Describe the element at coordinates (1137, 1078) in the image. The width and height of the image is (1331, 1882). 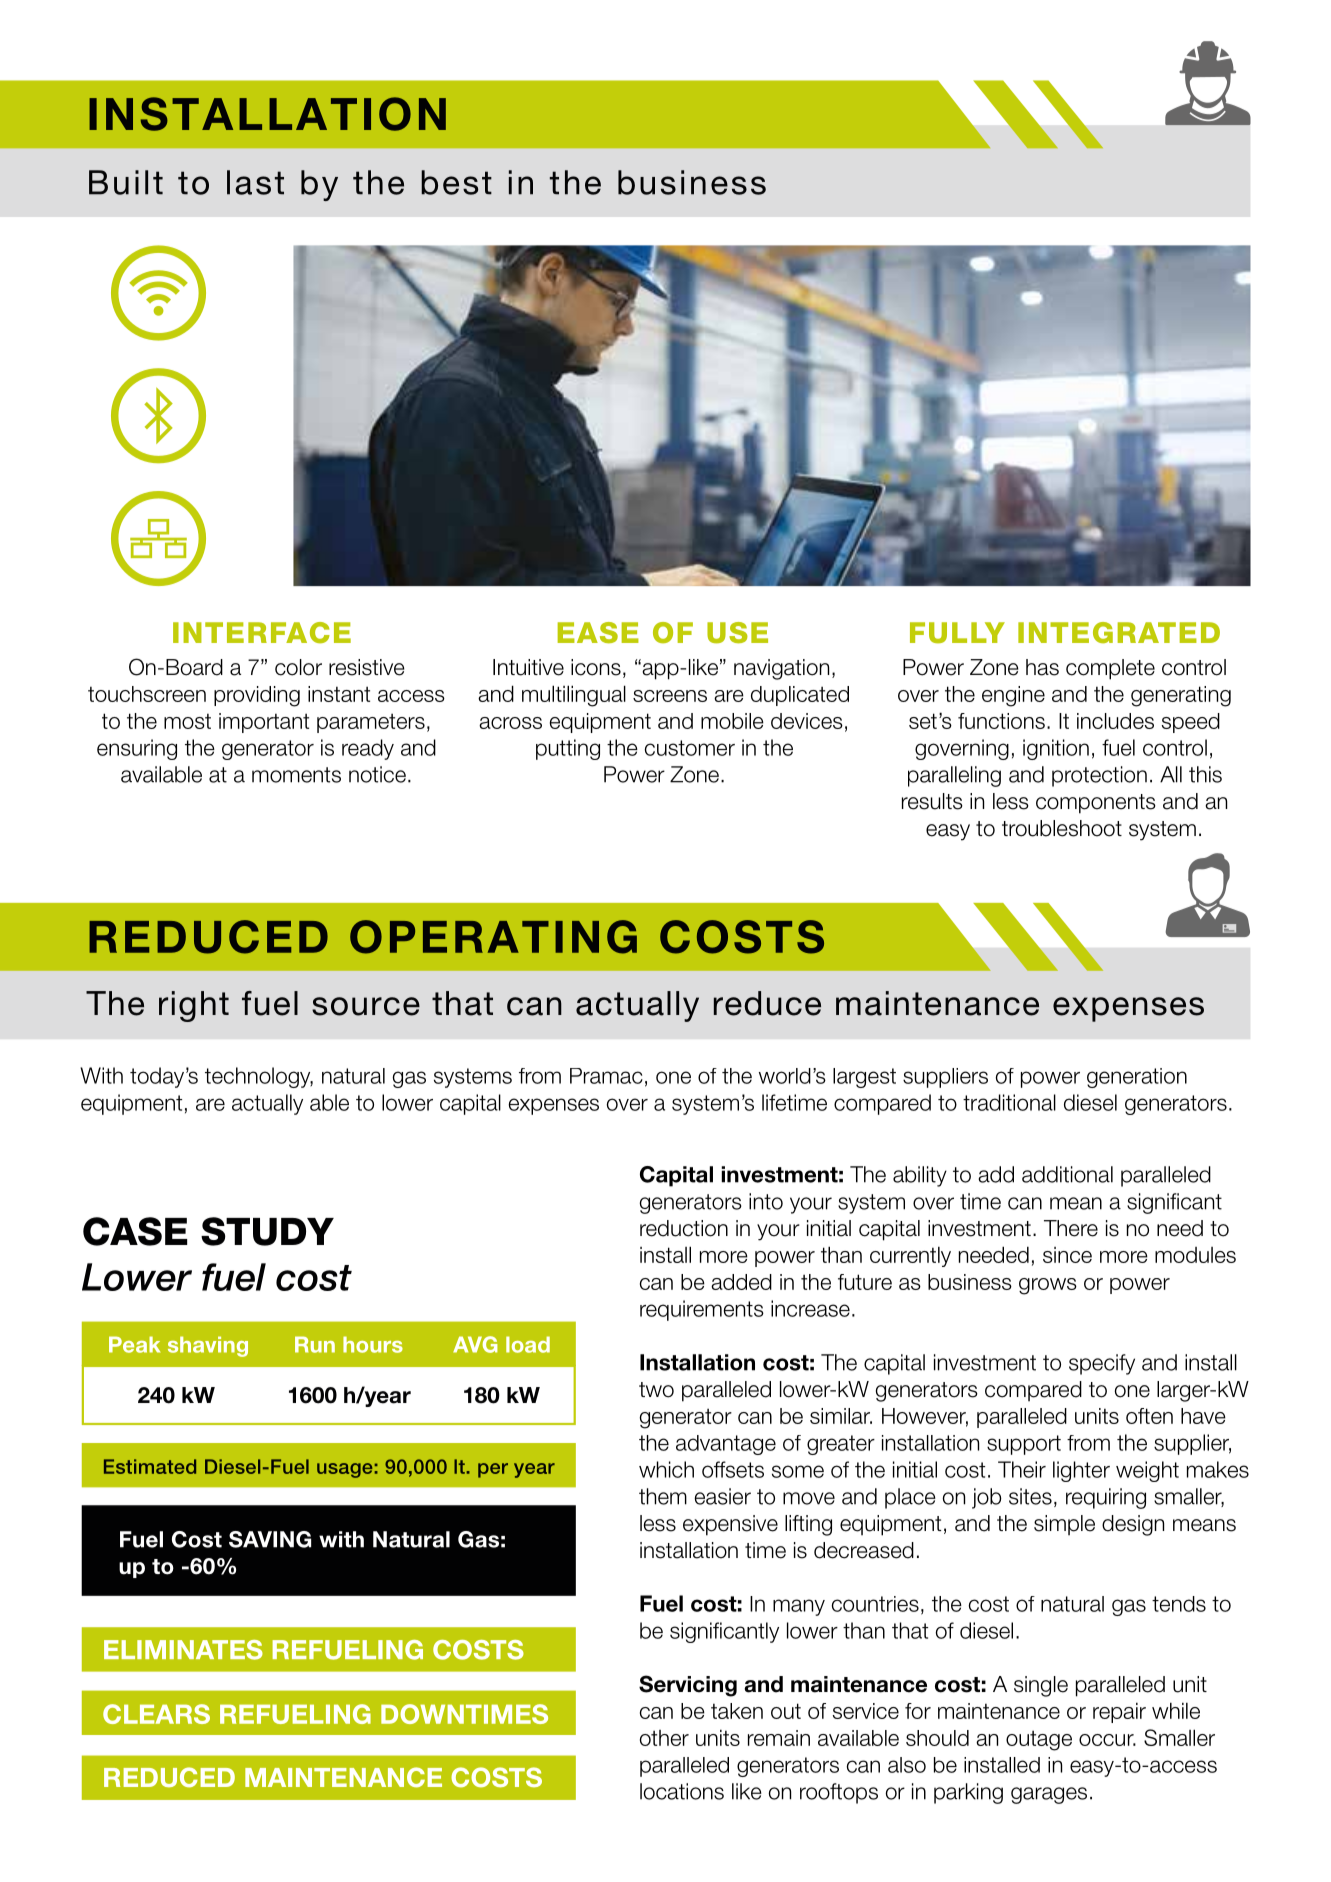
I see `generation` at that location.
